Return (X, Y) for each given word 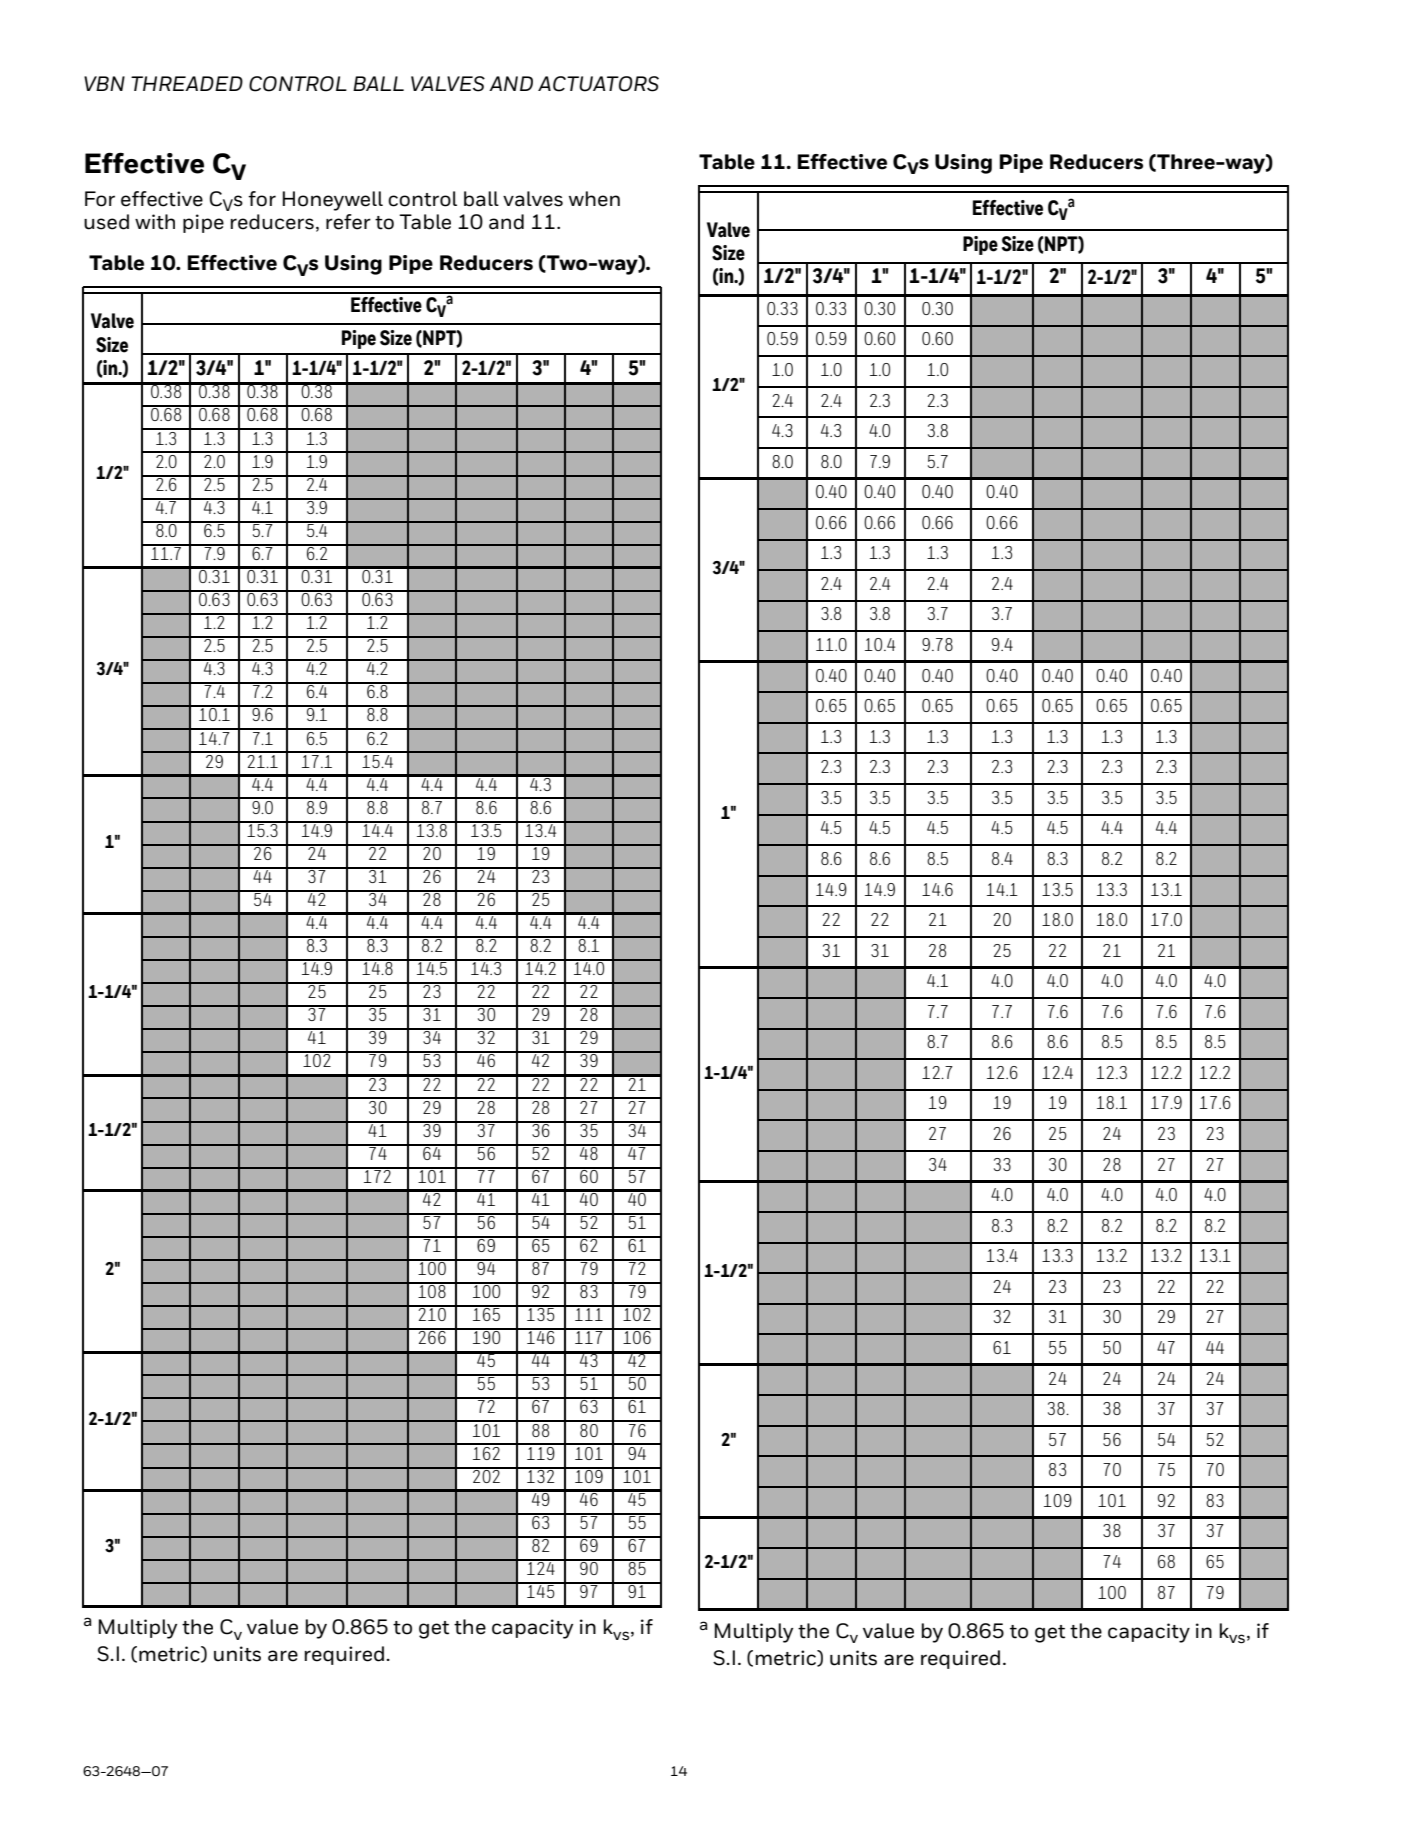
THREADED (187, 83)
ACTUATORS (598, 84)
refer (348, 222)
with (155, 222)
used (106, 222)
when (594, 199)
